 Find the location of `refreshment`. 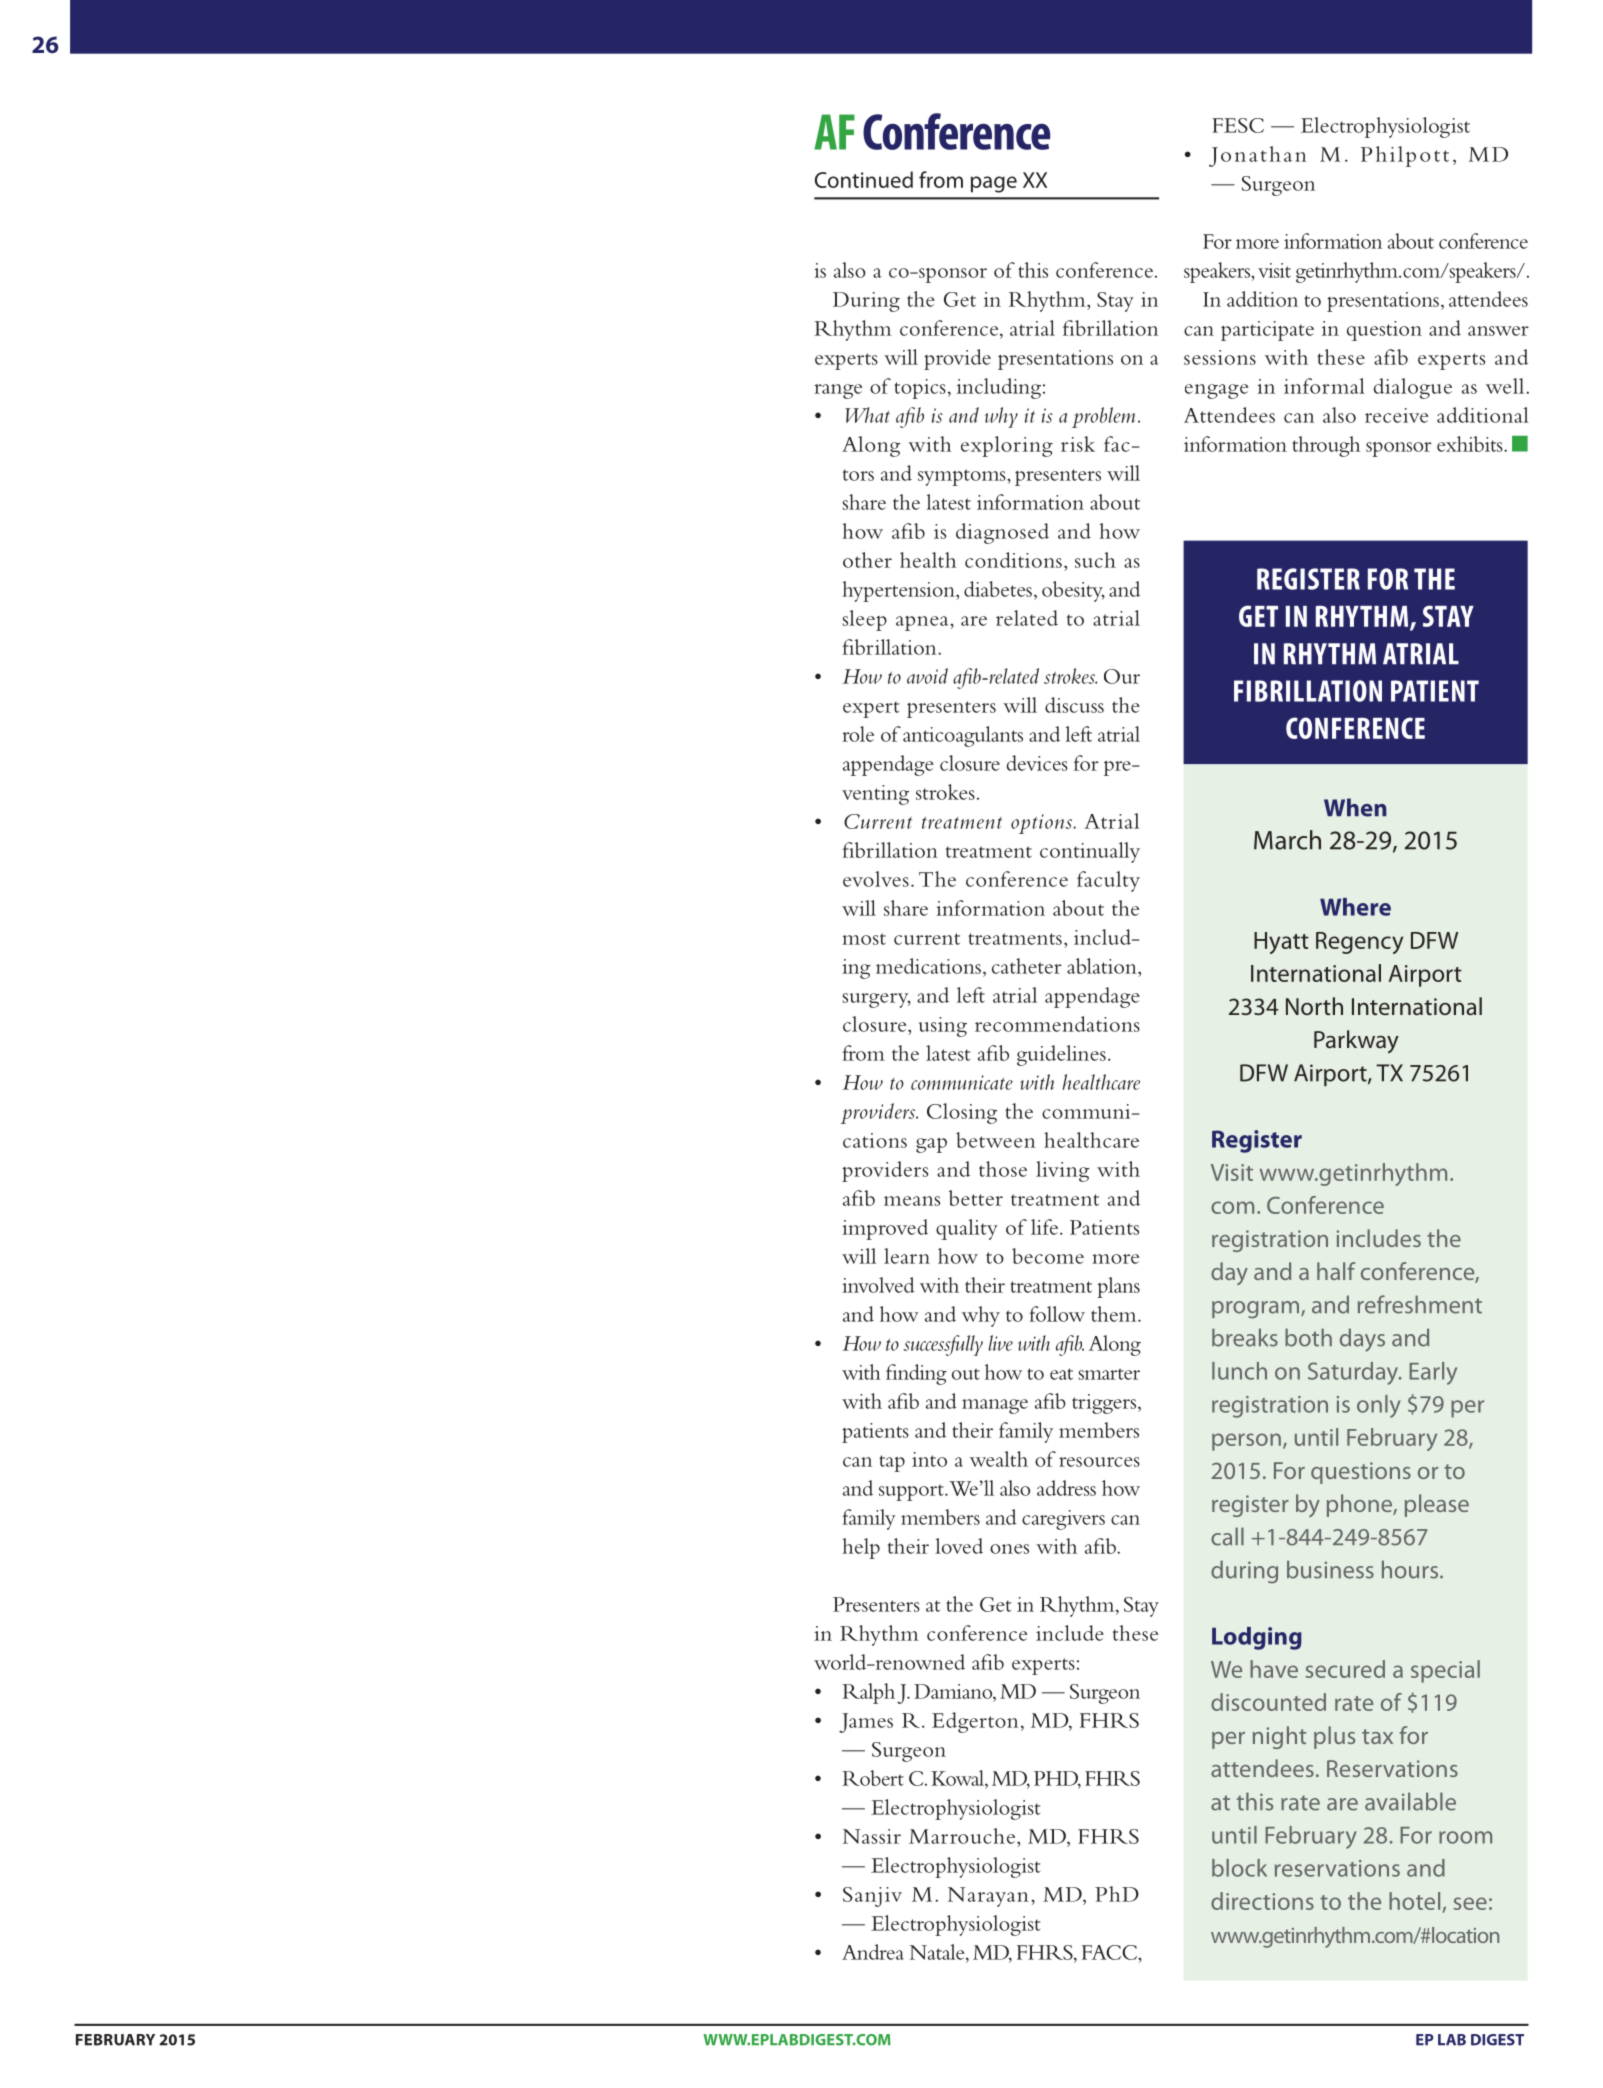

refreshment is located at coordinates (1420, 1304).
